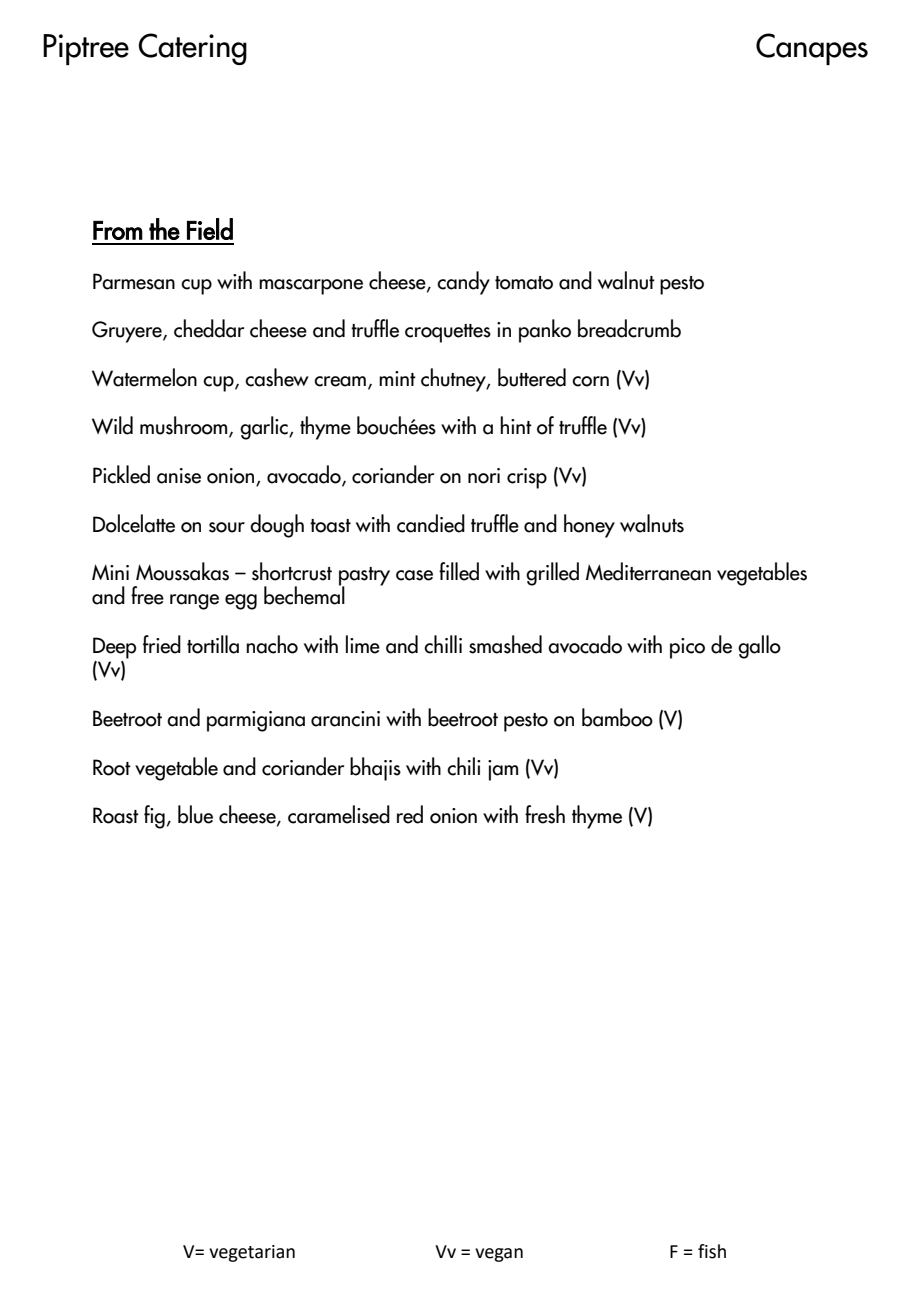  What do you see at coordinates (192, 49) in the screenshot?
I see `Catering` at bounding box center [192, 49].
